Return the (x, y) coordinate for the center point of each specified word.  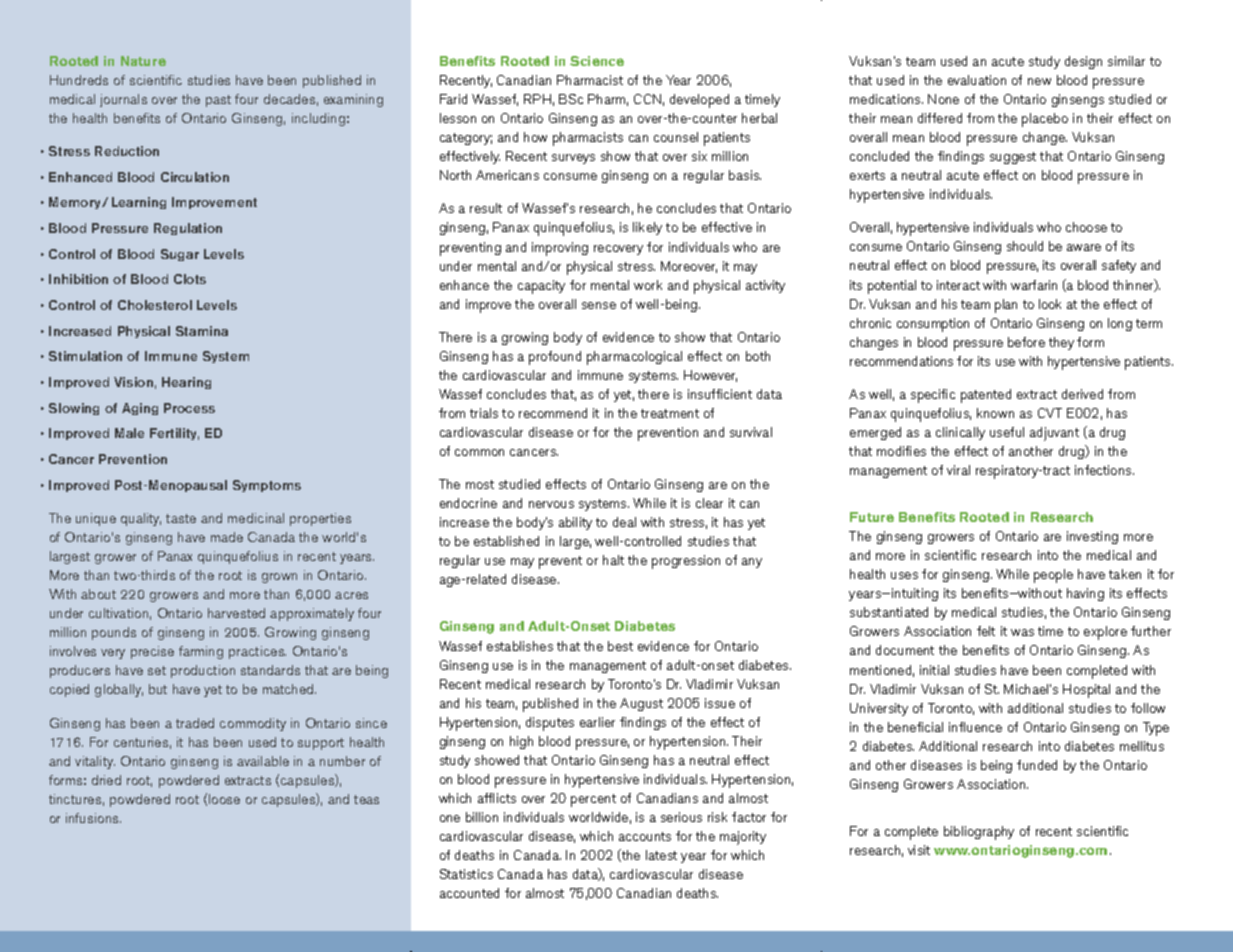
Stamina (202, 331)
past (218, 101)
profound (555, 358)
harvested (236, 613)
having (1085, 594)
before (1026, 342)
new (1039, 81)
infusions (93, 818)
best (620, 646)
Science (597, 61)
